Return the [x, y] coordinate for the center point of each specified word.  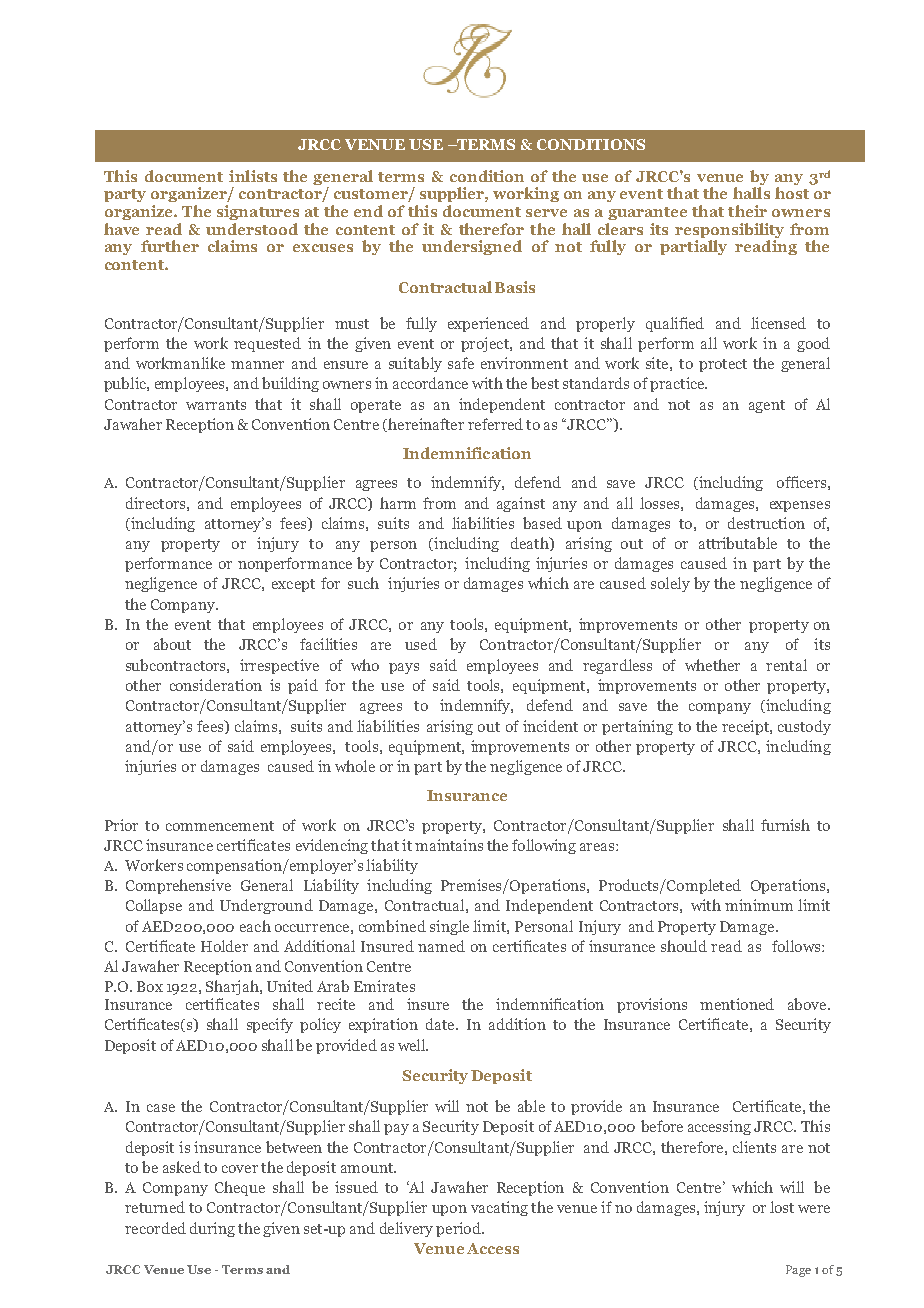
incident [550, 726]
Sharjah [233, 987]
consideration [216, 685]
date [441, 1024]
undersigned [472, 247]
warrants [216, 405]
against [521, 504]
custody [804, 727]
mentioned [737, 1004]
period [459, 1229]
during [212, 1229]
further [170, 246]
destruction [766, 523]
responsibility [729, 230]
